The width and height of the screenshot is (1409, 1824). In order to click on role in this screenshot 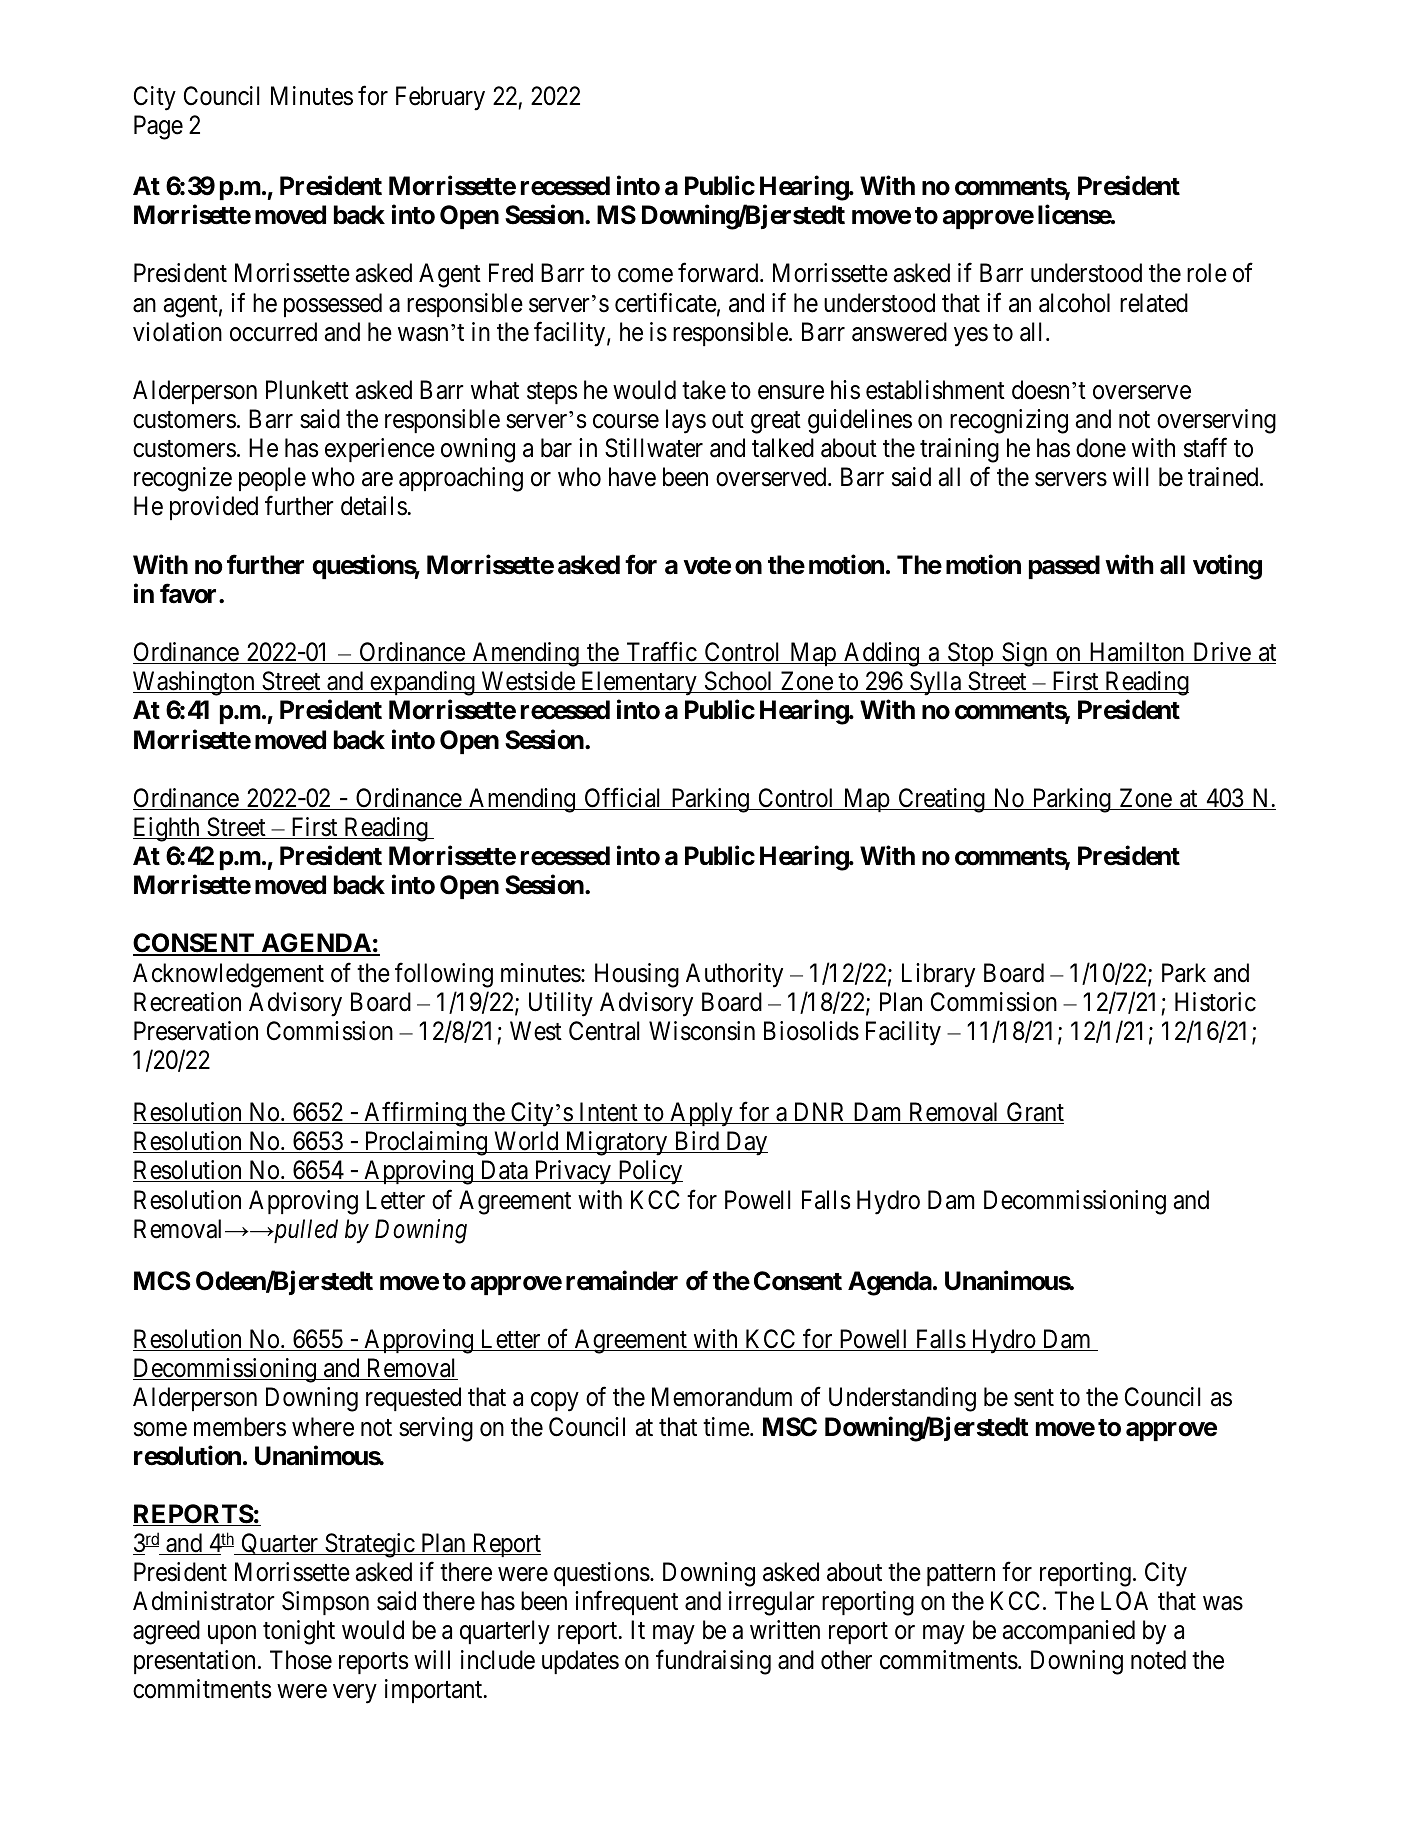, I will do `click(1207, 273)`.
